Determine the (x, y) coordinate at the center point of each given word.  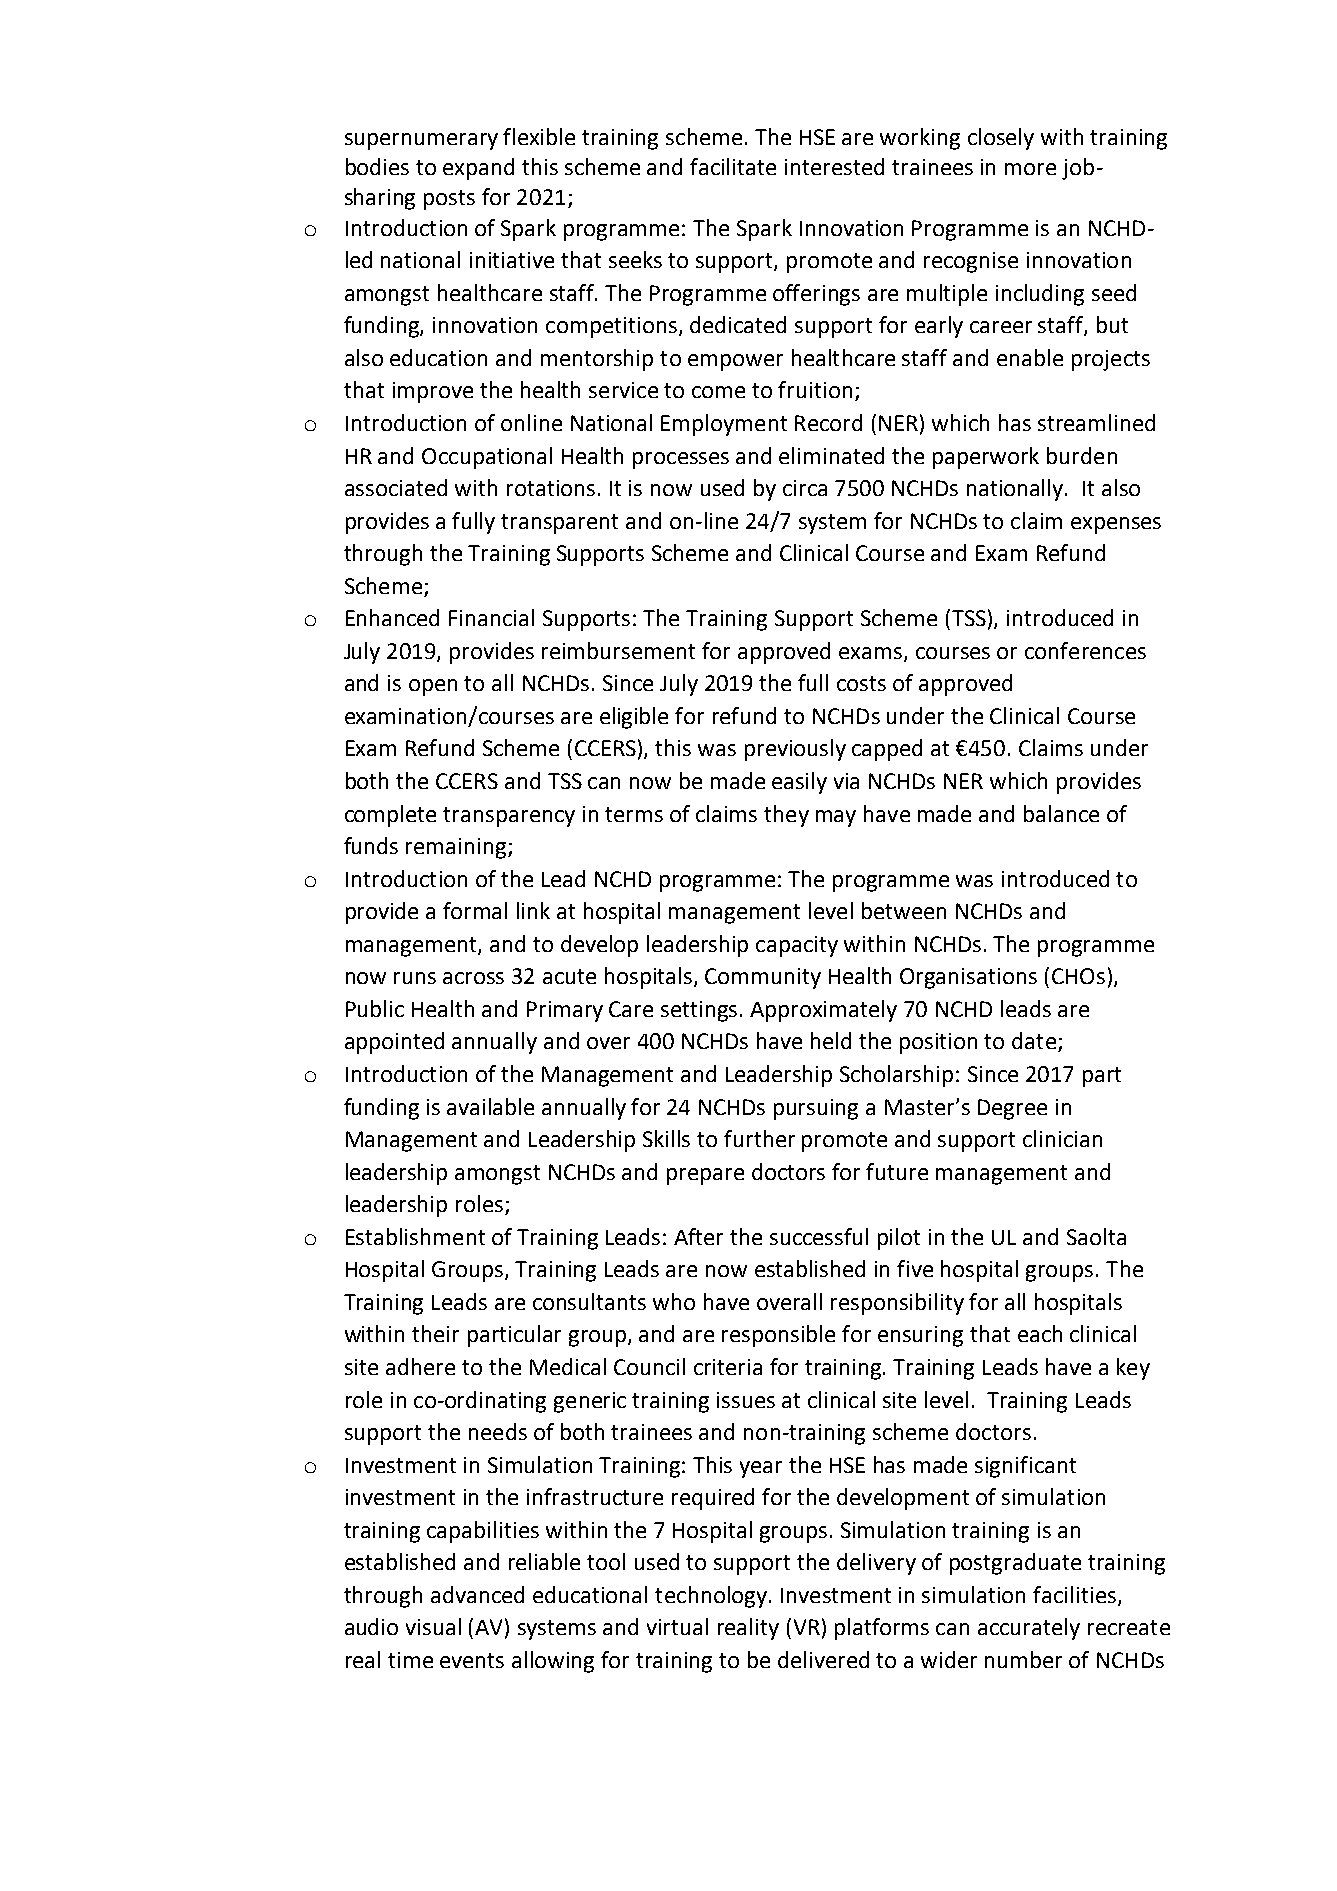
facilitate (733, 166)
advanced (477, 1594)
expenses (1116, 525)
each (1040, 1333)
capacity (797, 946)
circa (805, 488)
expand (478, 169)
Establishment (415, 1236)
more (1030, 169)
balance (1061, 813)
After (698, 1236)
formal (475, 910)
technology (711, 1597)
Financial (491, 617)
